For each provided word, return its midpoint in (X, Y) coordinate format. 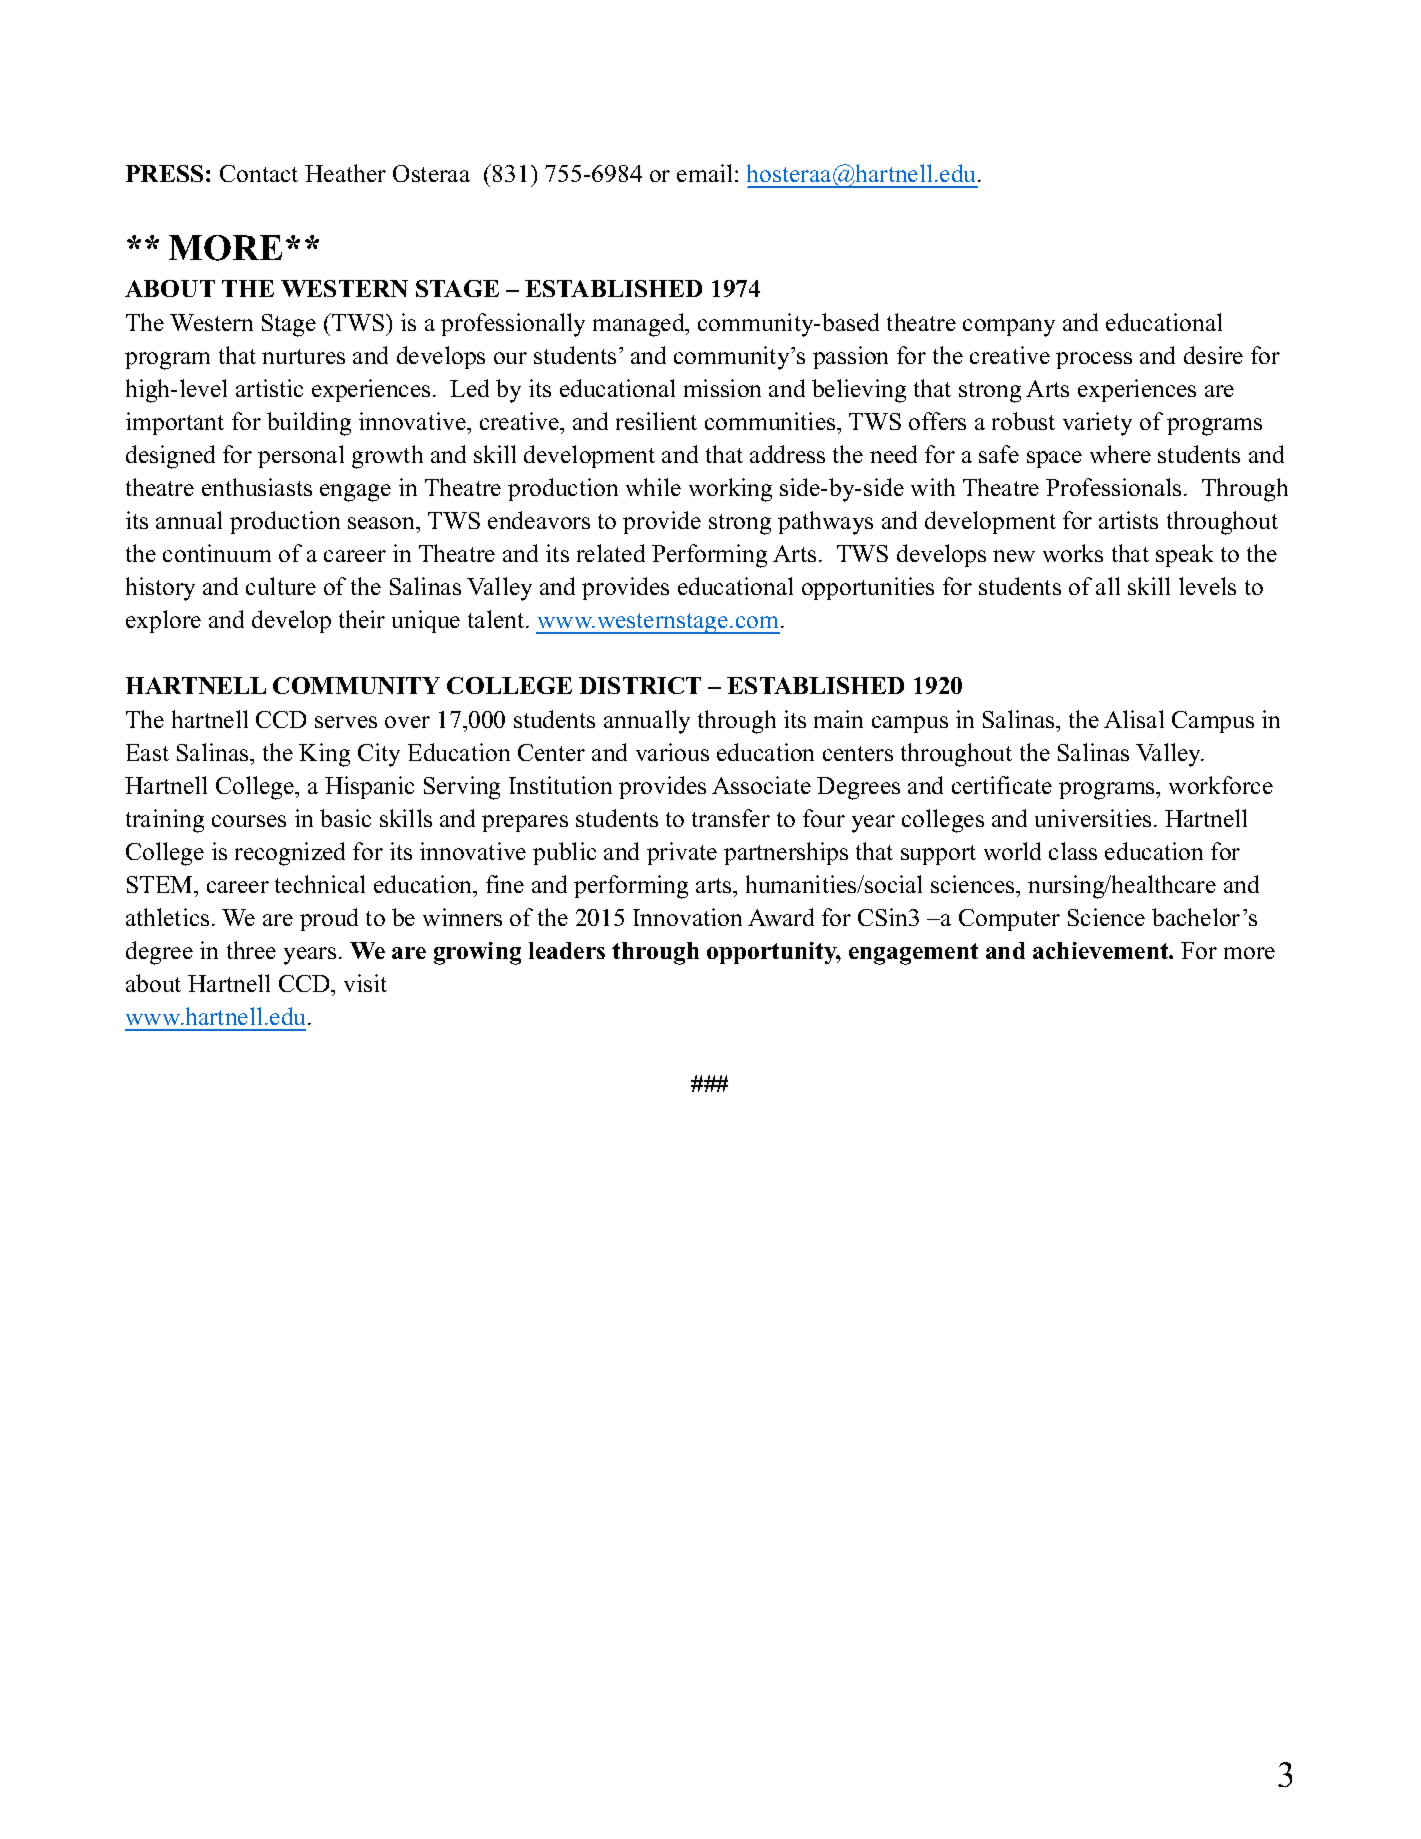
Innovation (687, 917)
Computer (1009, 920)
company (1009, 328)
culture (281, 586)
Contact (259, 173)
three (251, 950)
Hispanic (369, 787)
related (611, 553)
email (704, 173)
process (1094, 360)
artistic (269, 388)
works (1073, 553)
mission (722, 388)
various (672, 752)
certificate (1002, 785)
